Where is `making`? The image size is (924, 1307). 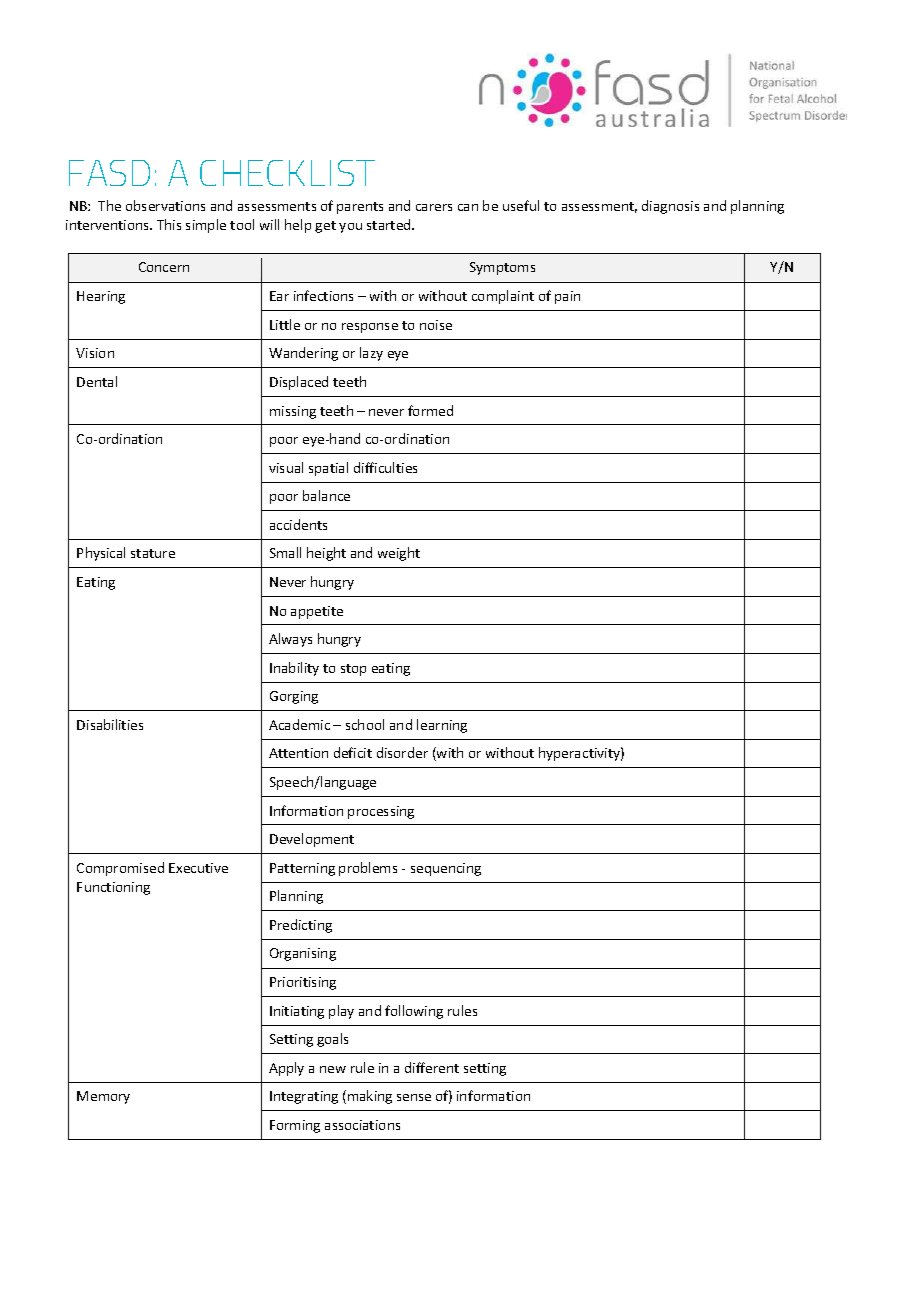 making is located at coordinates (370, 1097).
